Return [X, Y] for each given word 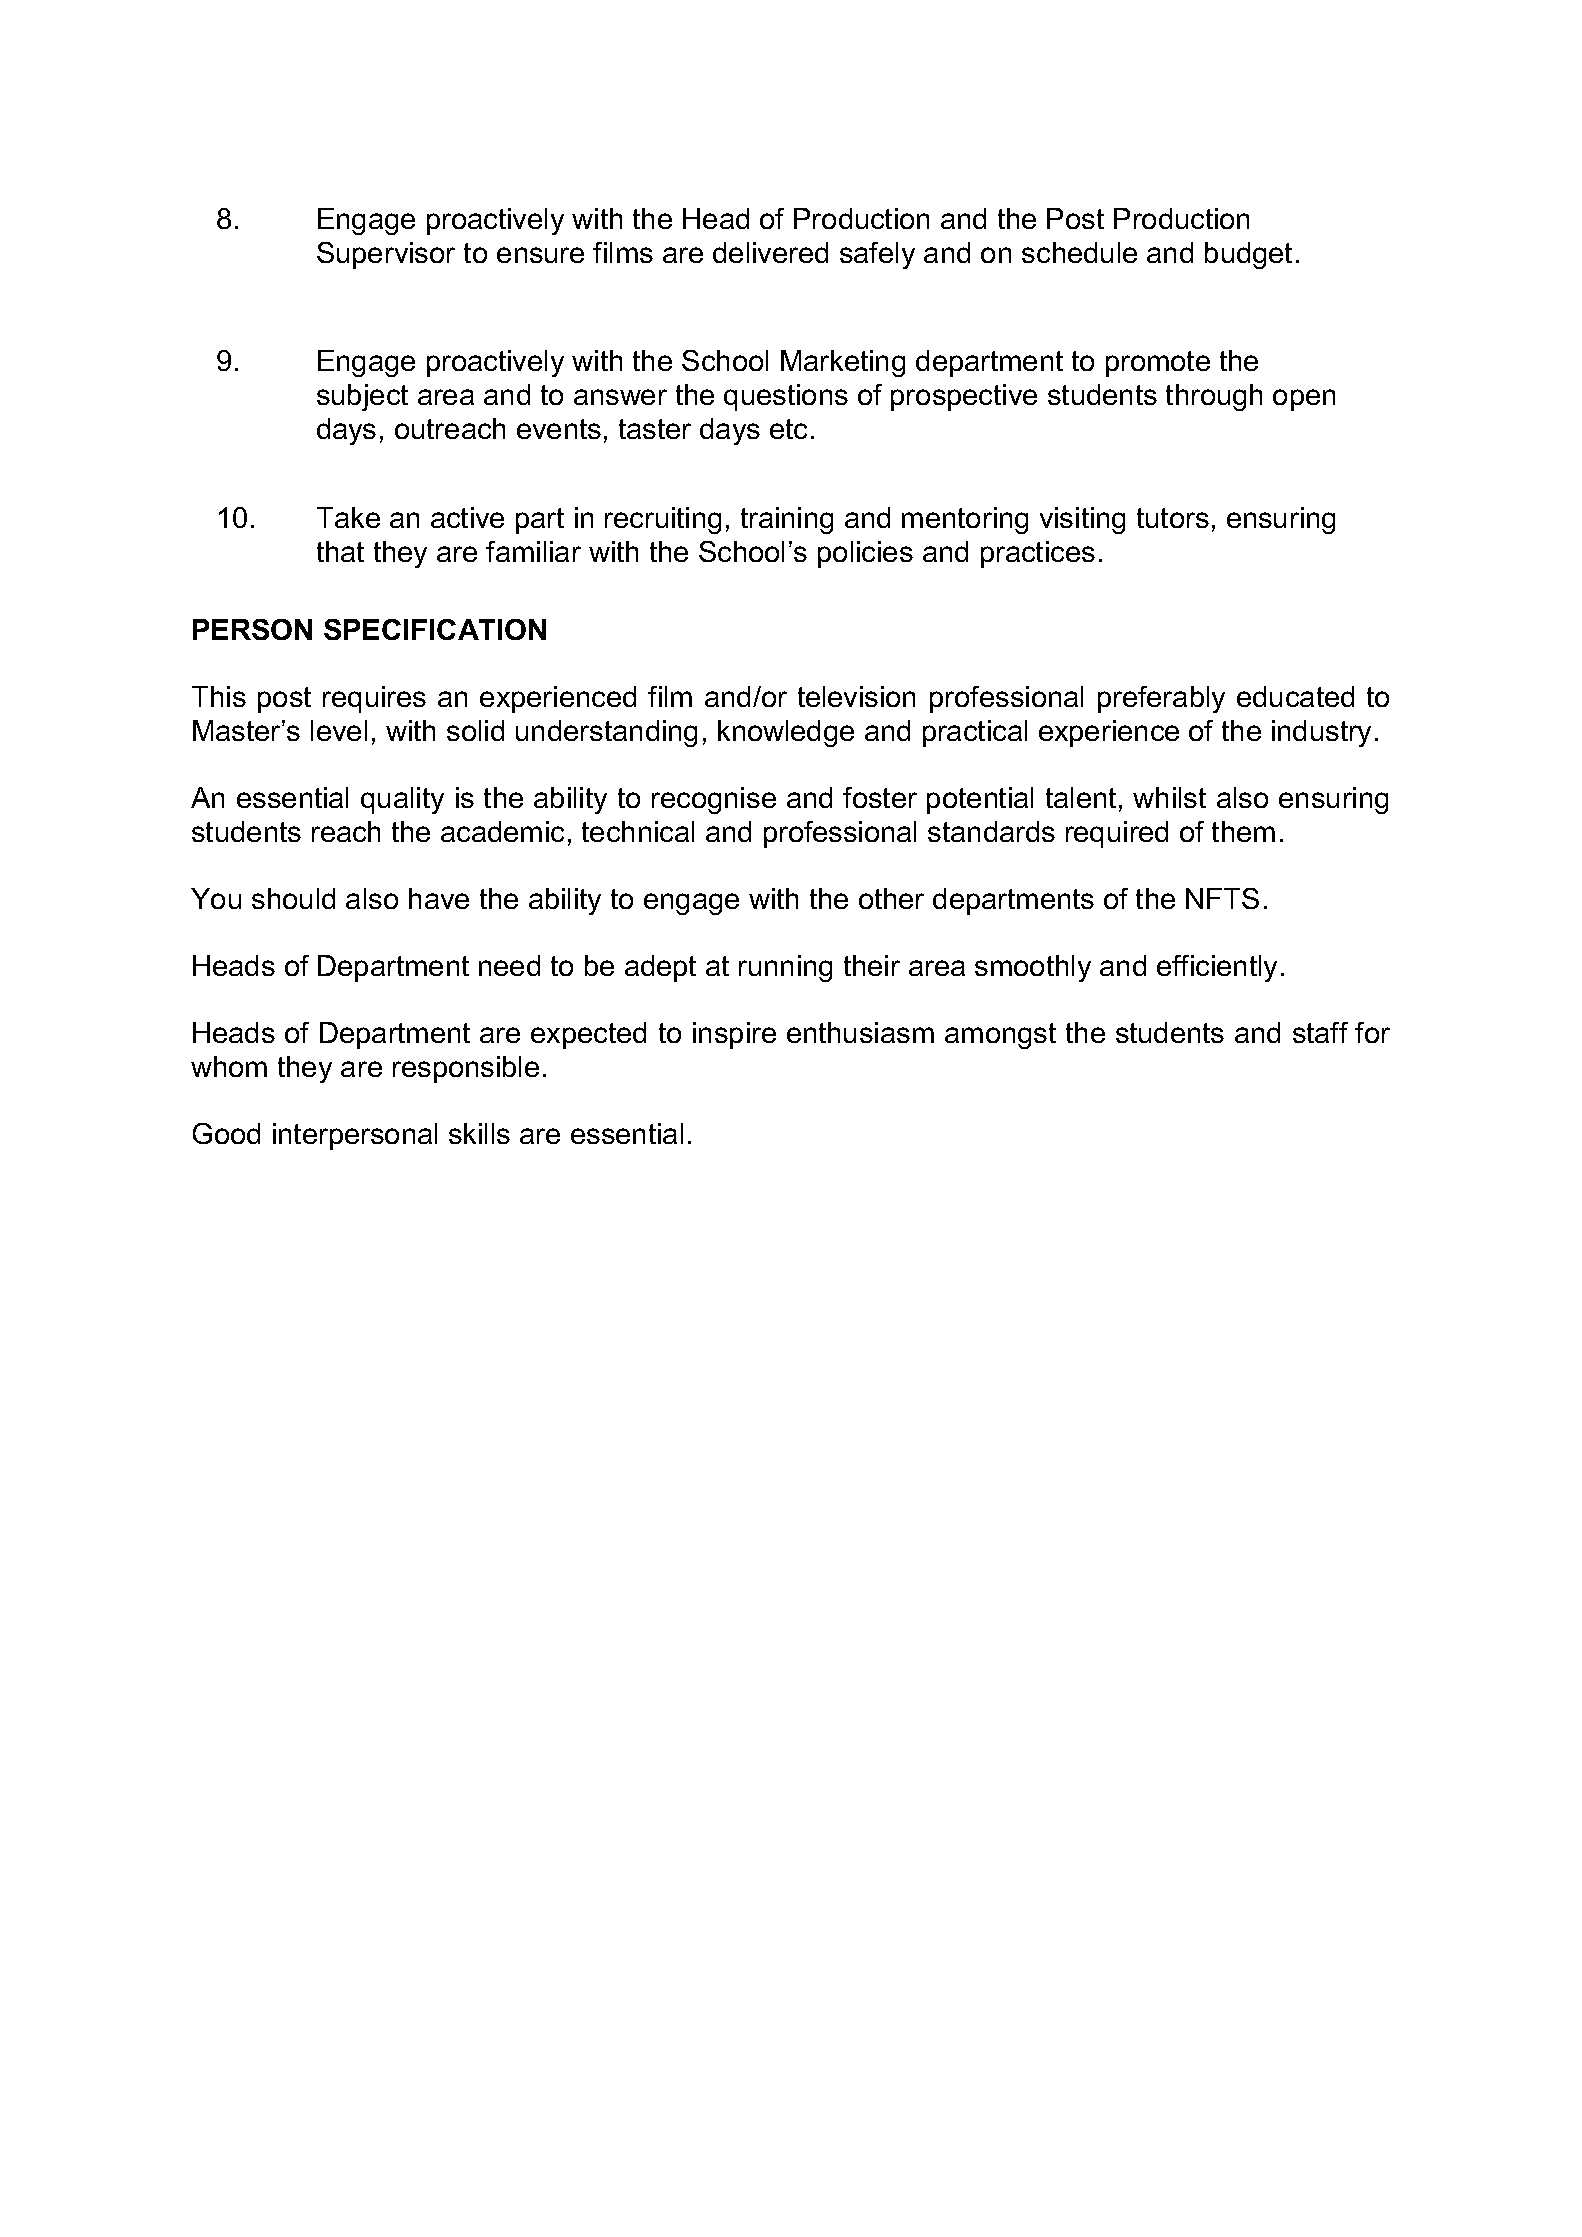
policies [865, 554]
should [293, 898]
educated [1295, 696]
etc [788, 429]
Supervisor [386, 255]
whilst [1169, 797]
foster [880, 797]
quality [402, 800]
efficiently [1217, 968]
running [785, 968]
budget [1248, 255]
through [1214, 397]
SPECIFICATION [435, 629]
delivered [770, 252]
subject [362, 397]
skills [479, 1133]
